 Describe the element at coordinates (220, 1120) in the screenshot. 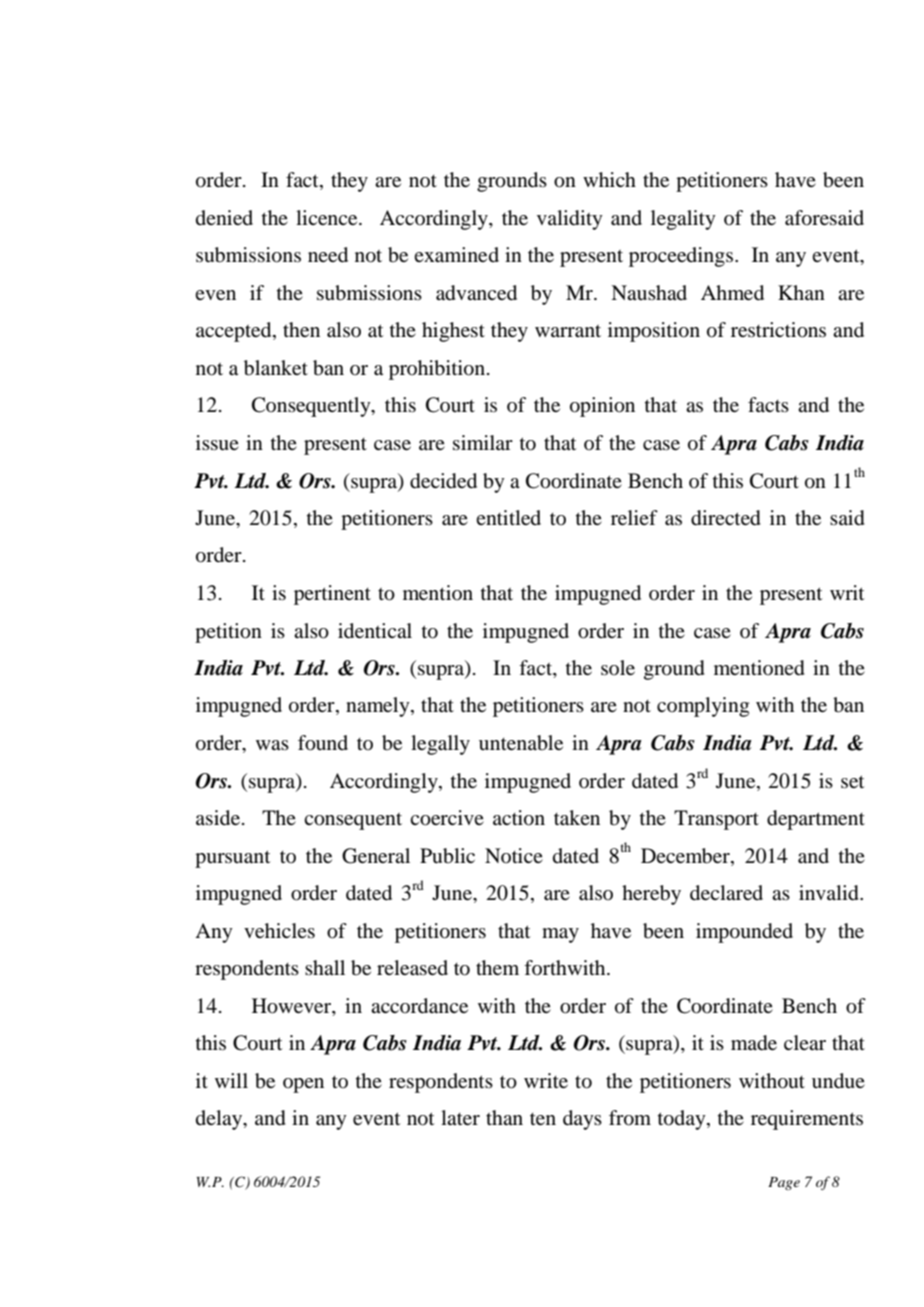

I see `delay` at that location.
